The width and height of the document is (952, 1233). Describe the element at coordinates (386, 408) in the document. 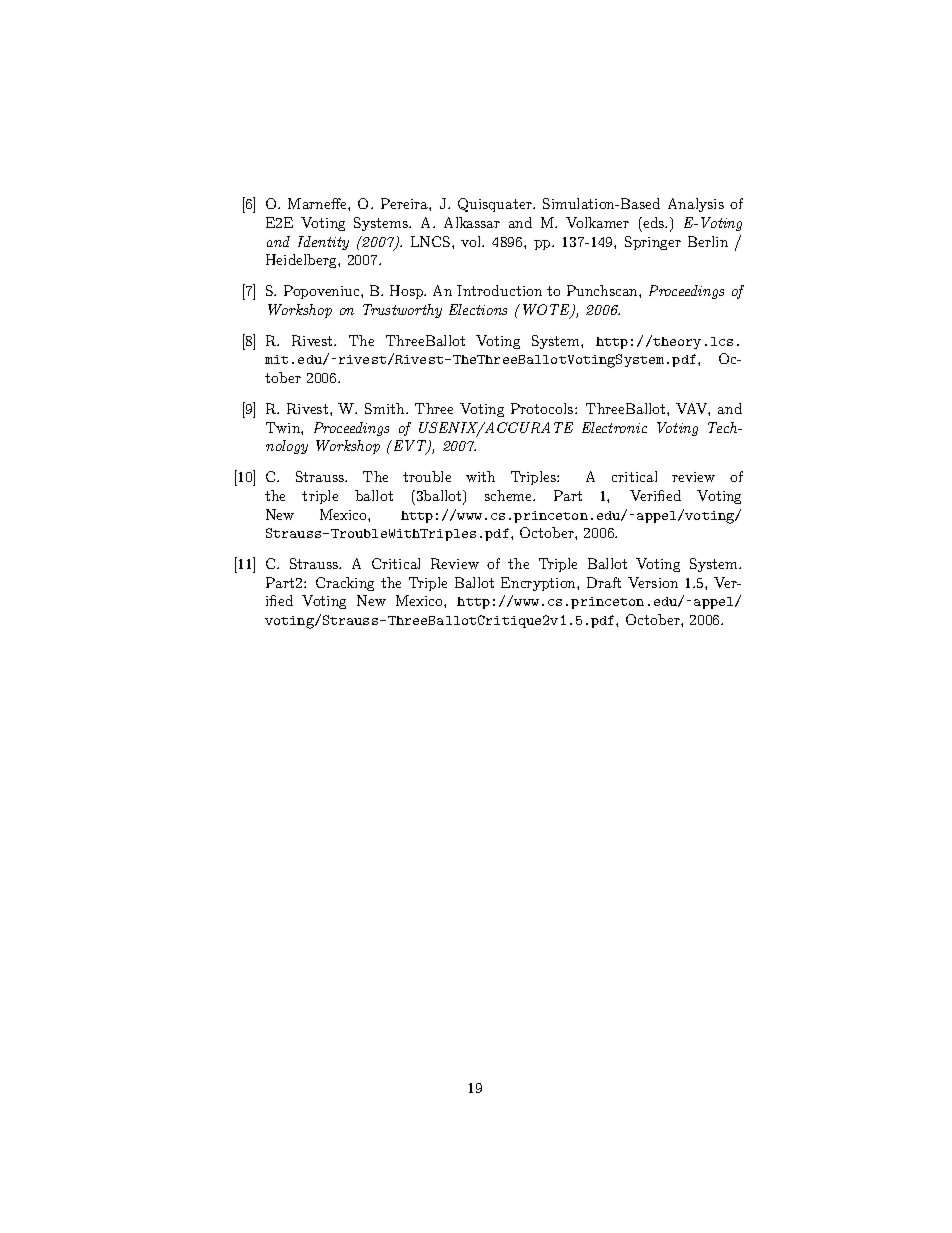

I see `Smith` at that location.
